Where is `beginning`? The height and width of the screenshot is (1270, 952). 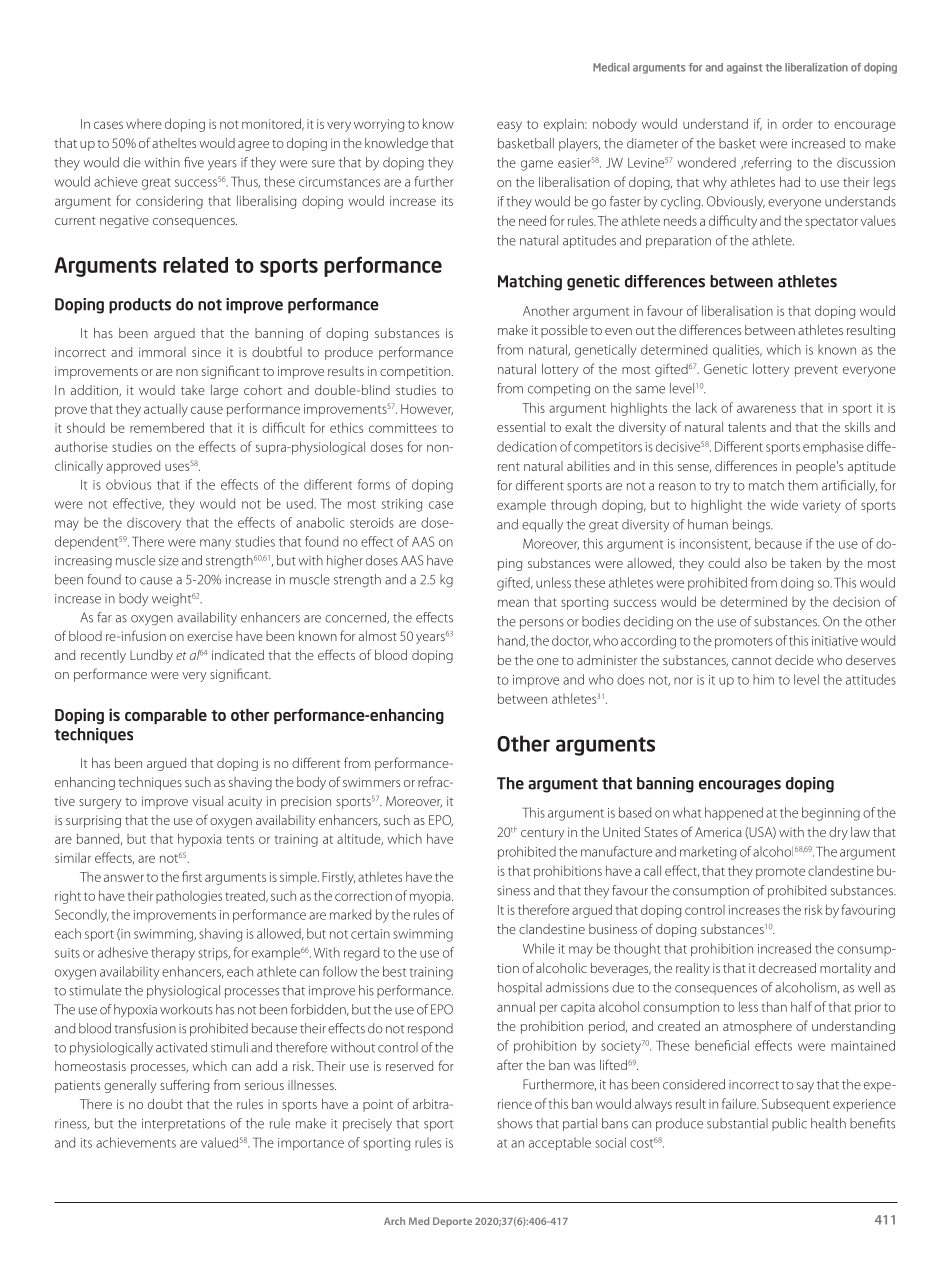 beginning is located at coordinates (831, 814).
